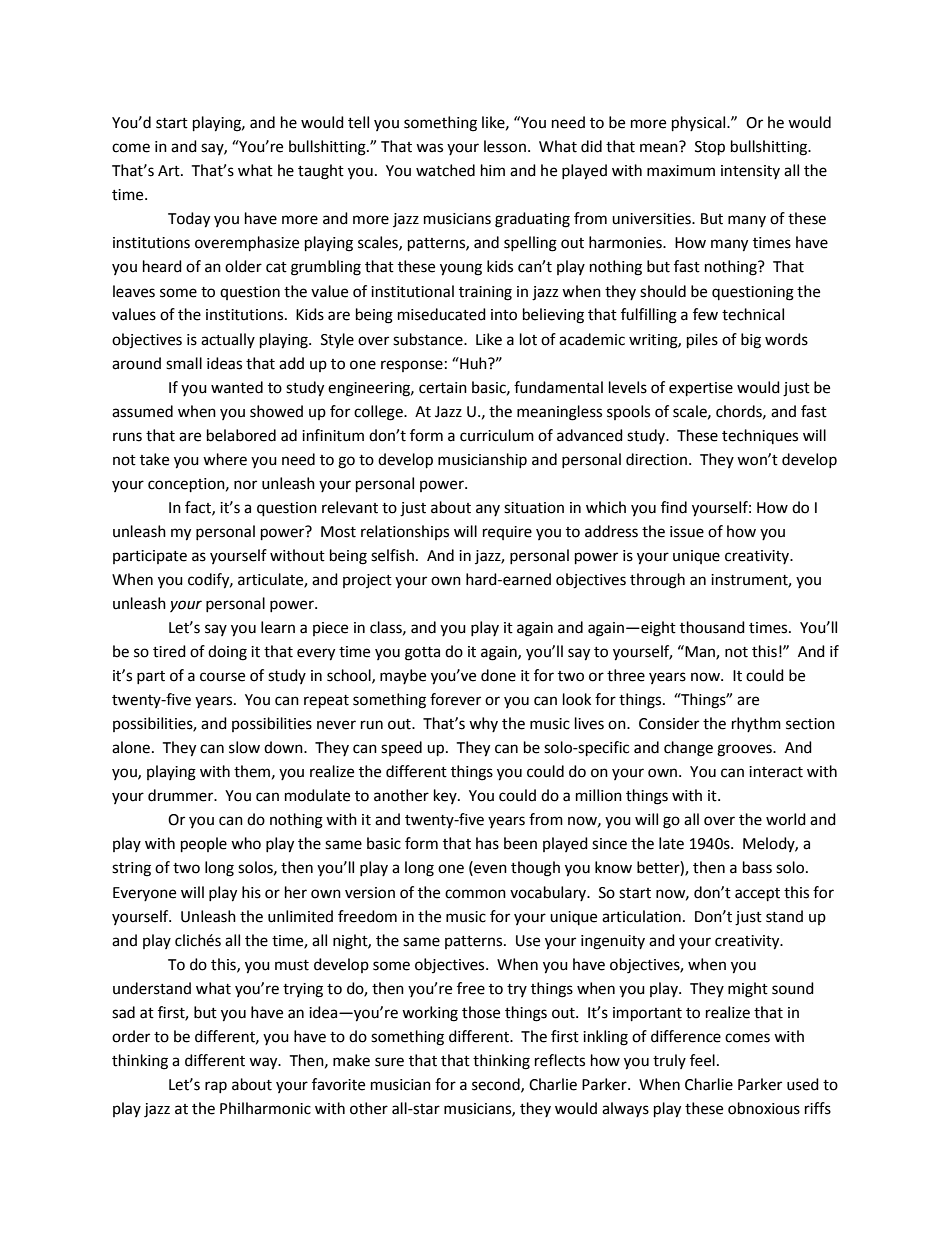 The width and height of the screenshot is (952, 1233). I want to click on curriculum, so click(497, 435).
